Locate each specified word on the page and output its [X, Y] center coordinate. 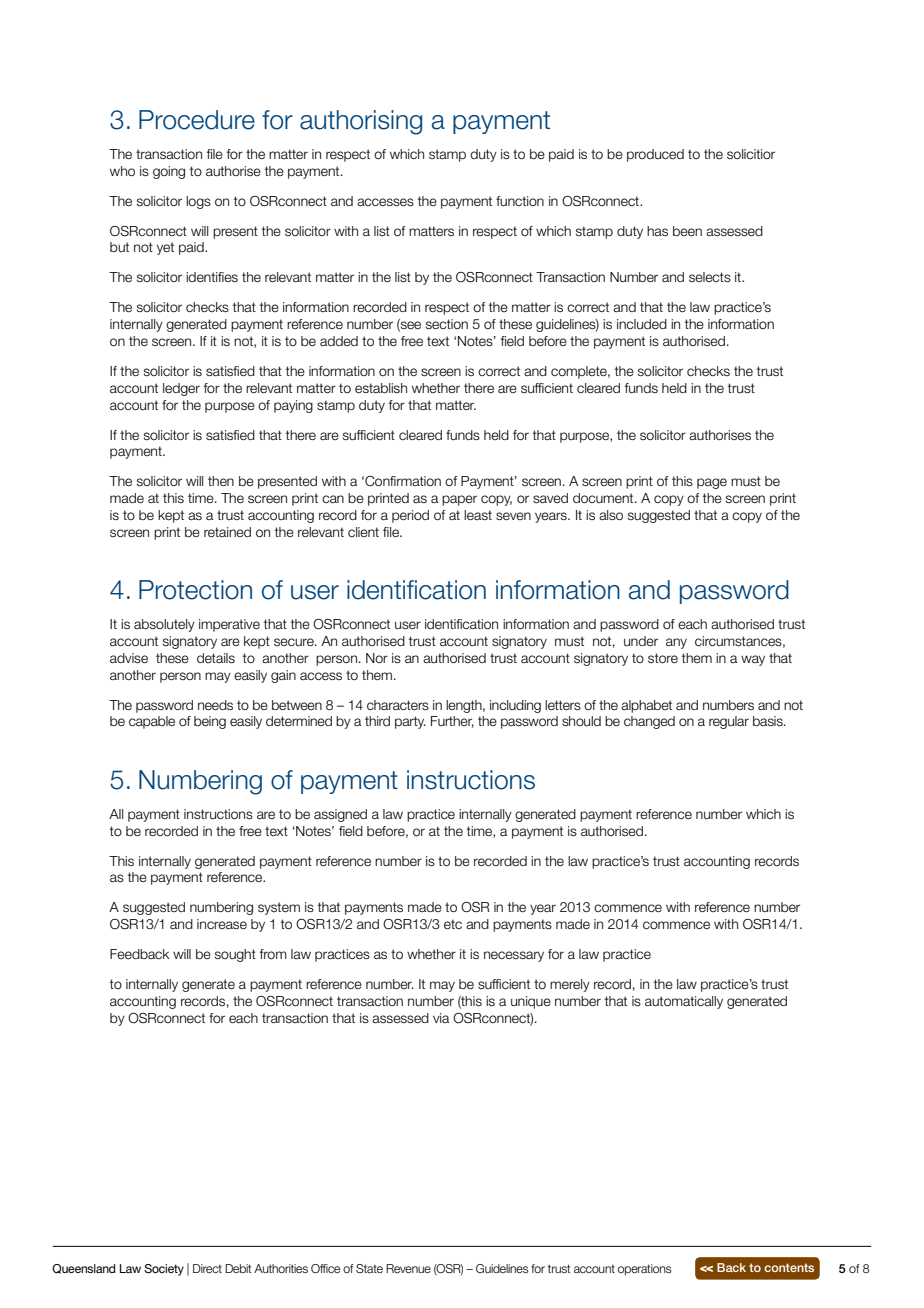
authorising [361, 122]
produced [655, 155]
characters [398, 705]
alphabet [646, 706]
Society [164, 1270]
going [169, 172]
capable [152, 722]
